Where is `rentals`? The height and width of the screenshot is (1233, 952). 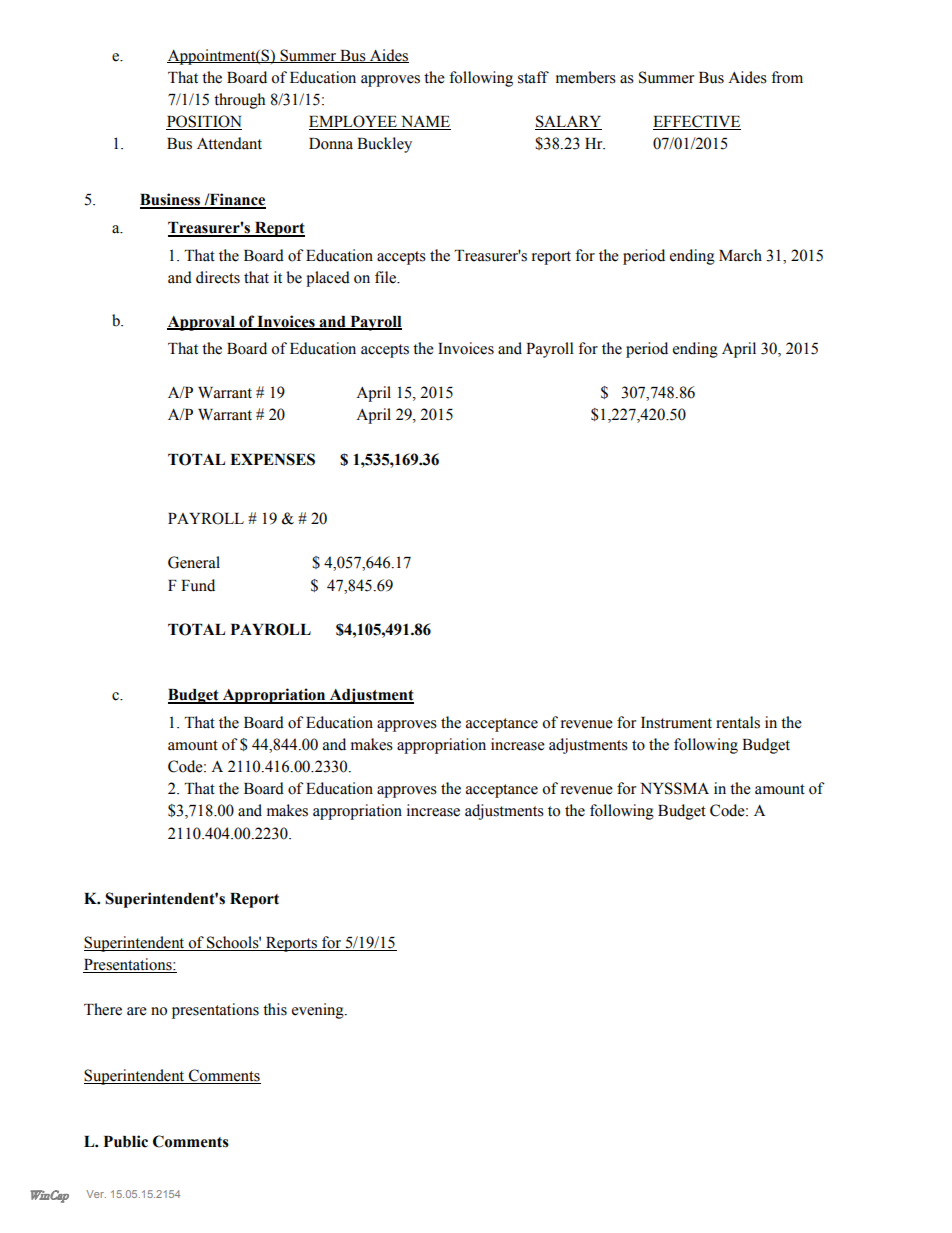
rentals is located at coordinates (738, 722).
